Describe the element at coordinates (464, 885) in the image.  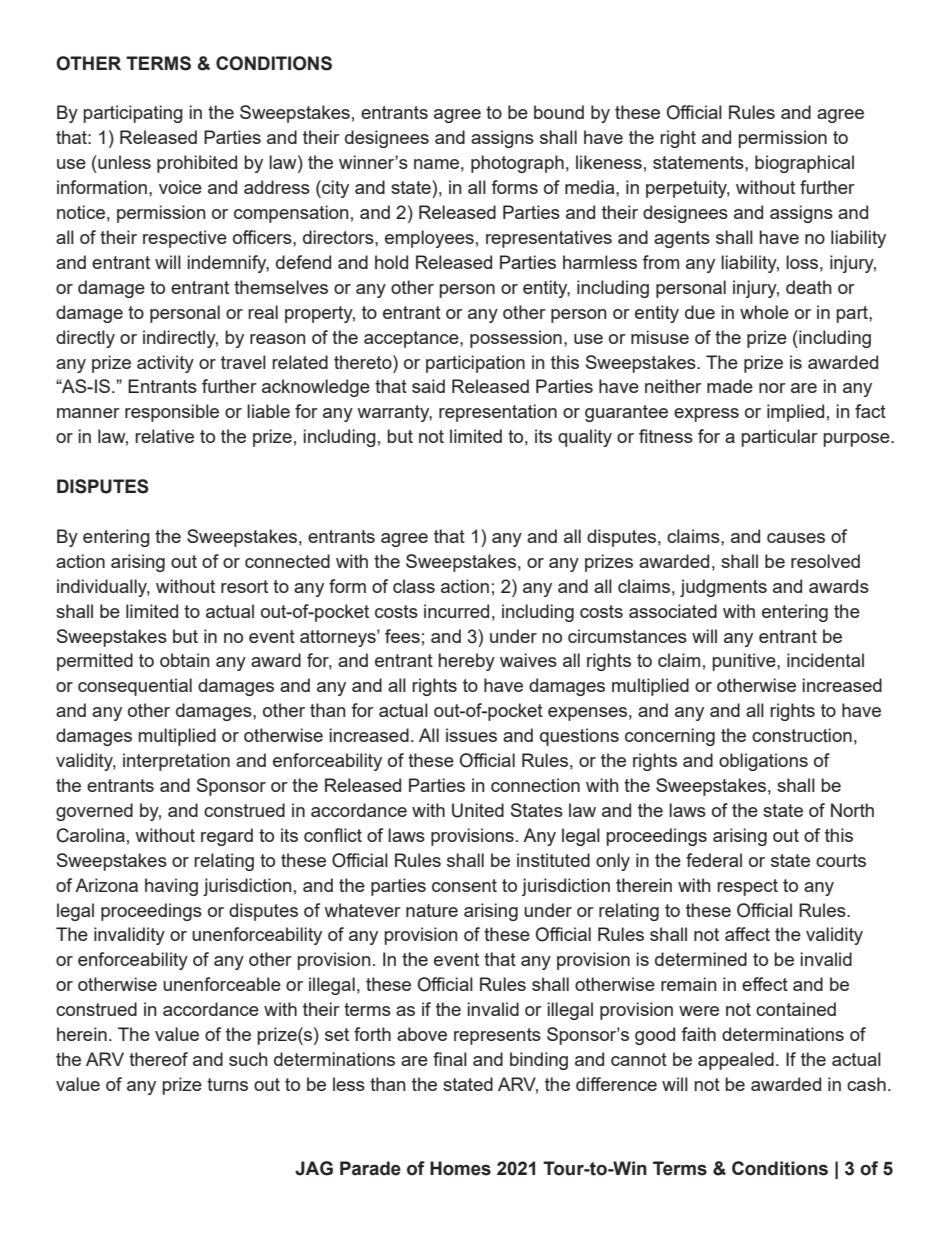
I see `consent` at that location.
